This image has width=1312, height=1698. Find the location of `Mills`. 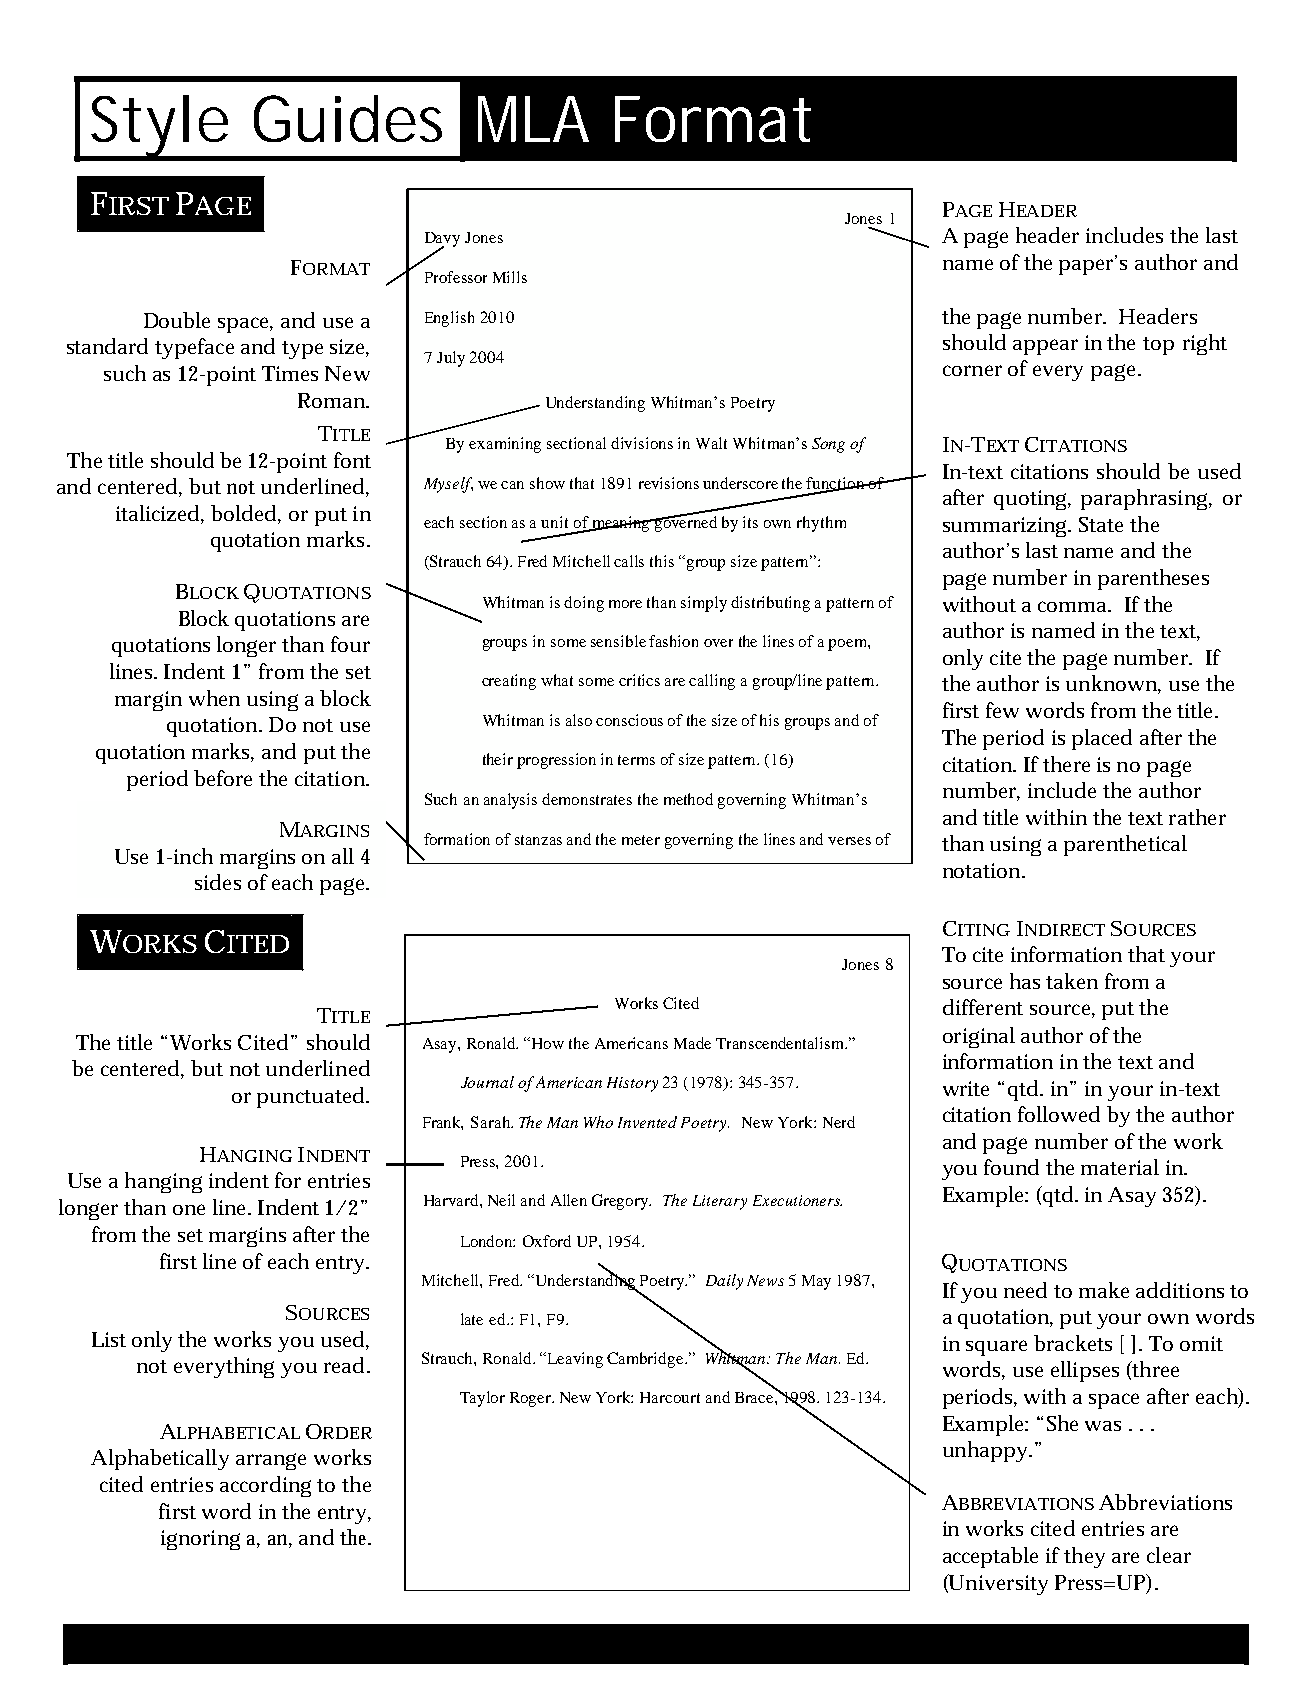

Mills is located at coordinates (510, 277).
